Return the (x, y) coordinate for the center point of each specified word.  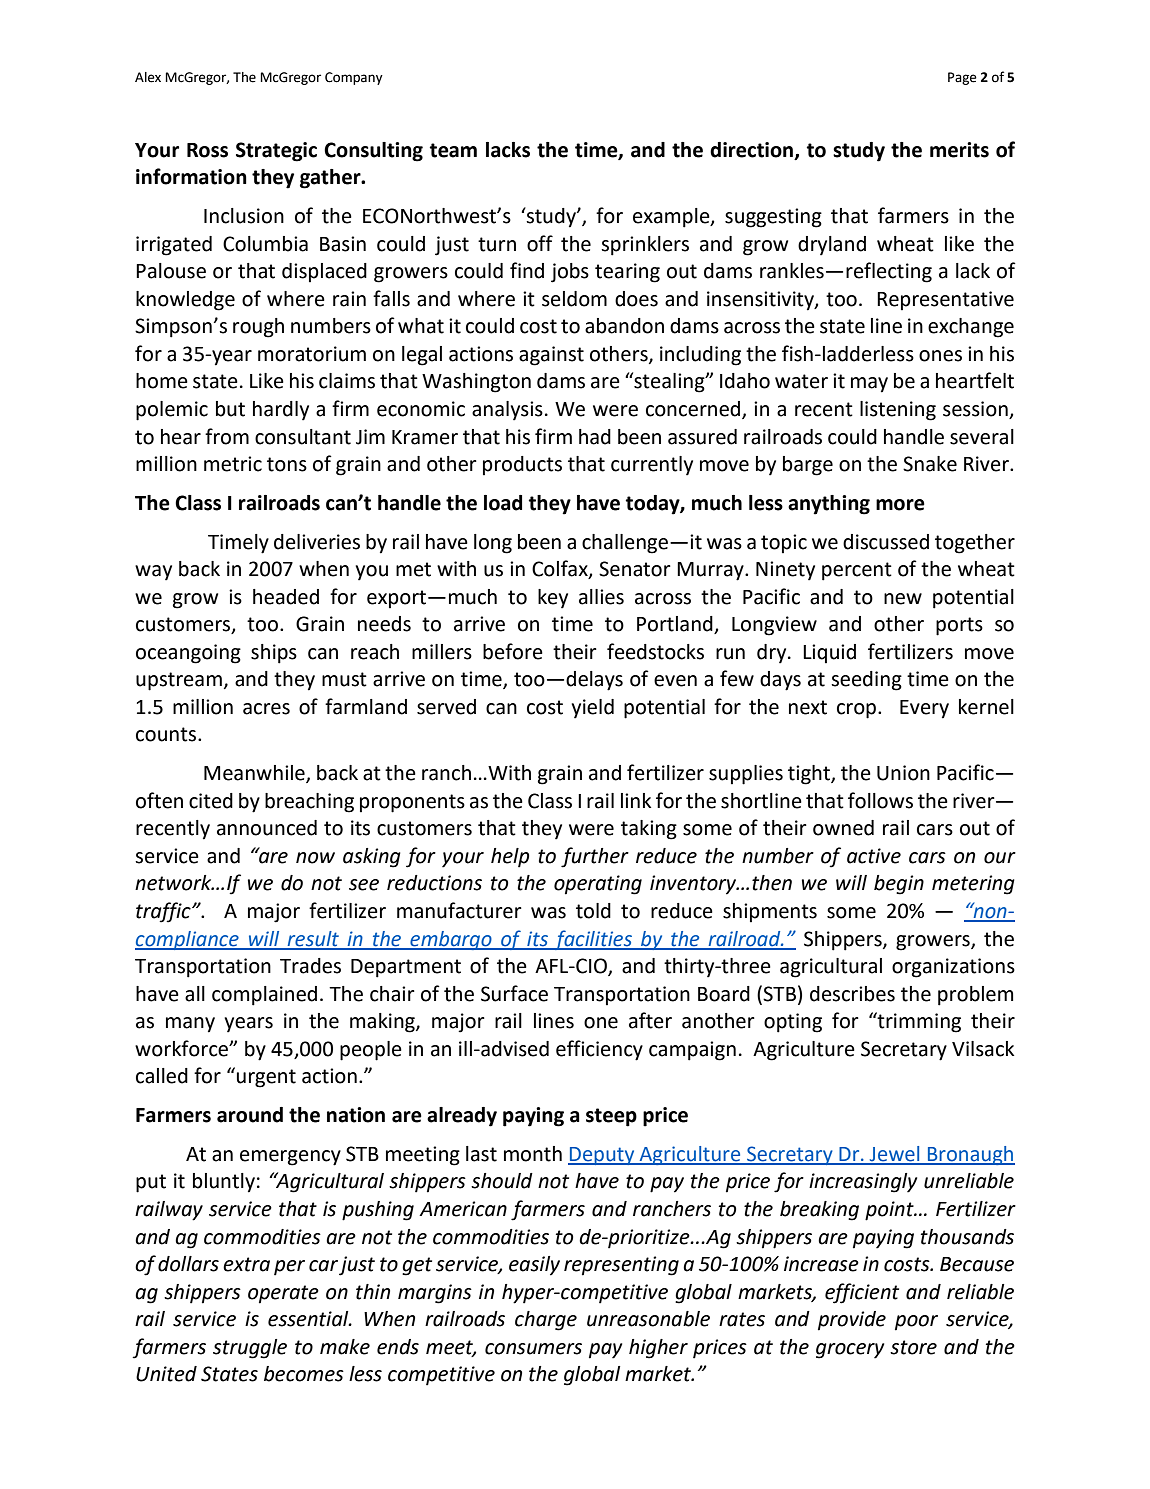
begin (899, 885)
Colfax (561, 569)
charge (546, 1321)
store (913, 1347)
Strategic (276, 152)
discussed (886, 542)
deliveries (317, 542)
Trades (310, 966)
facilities (593, 940)
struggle (250, 1349)
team (453, 150)
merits (959, 150)
